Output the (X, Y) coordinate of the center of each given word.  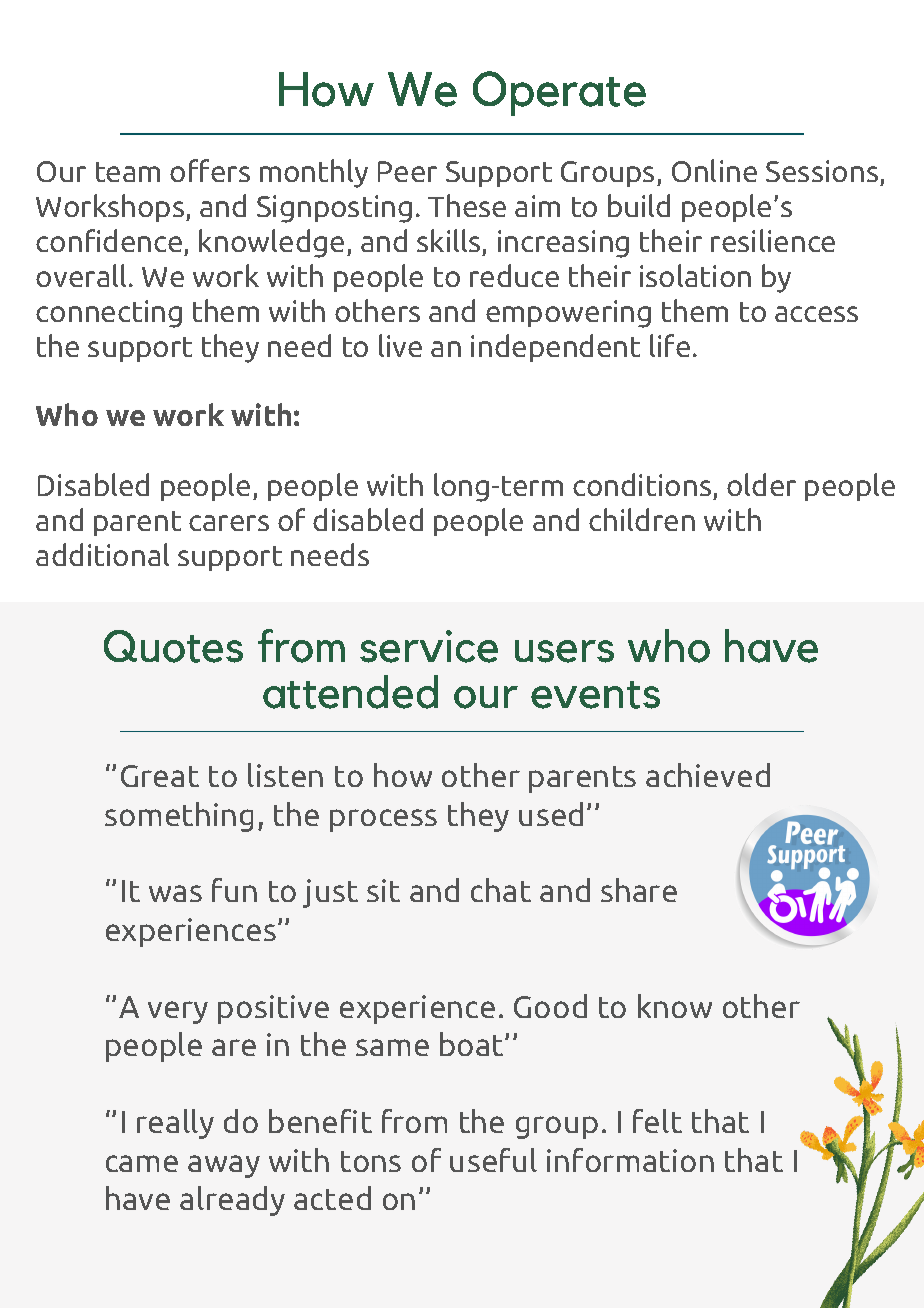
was (175, 893)
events (595, 695)
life (670, 345)
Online (714, 170)
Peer (407, 171)
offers (210, 170)
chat (501, 890)
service (429, 646)
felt (657, 1121)
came (142, 1163)
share (639, 890)
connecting (109, 314)
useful (493, 1160)
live (400, 345)
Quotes (173, 646)
